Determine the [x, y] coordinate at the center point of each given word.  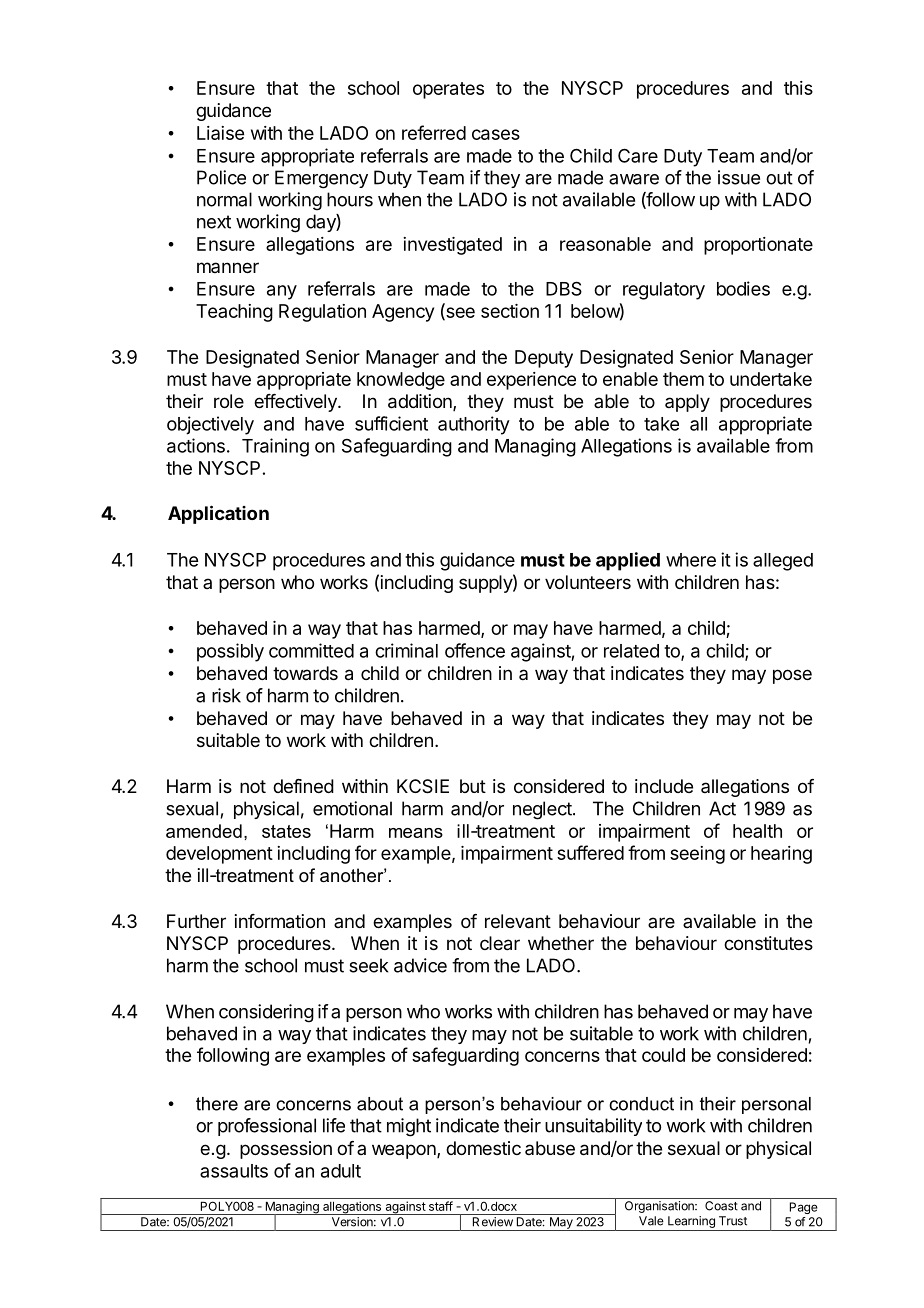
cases [496, 134]
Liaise [220, 133]
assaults [234, 1171]
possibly [230, 652]
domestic [483, 1148]
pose [792, 676]
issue [739, 177]
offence [475, 650]
